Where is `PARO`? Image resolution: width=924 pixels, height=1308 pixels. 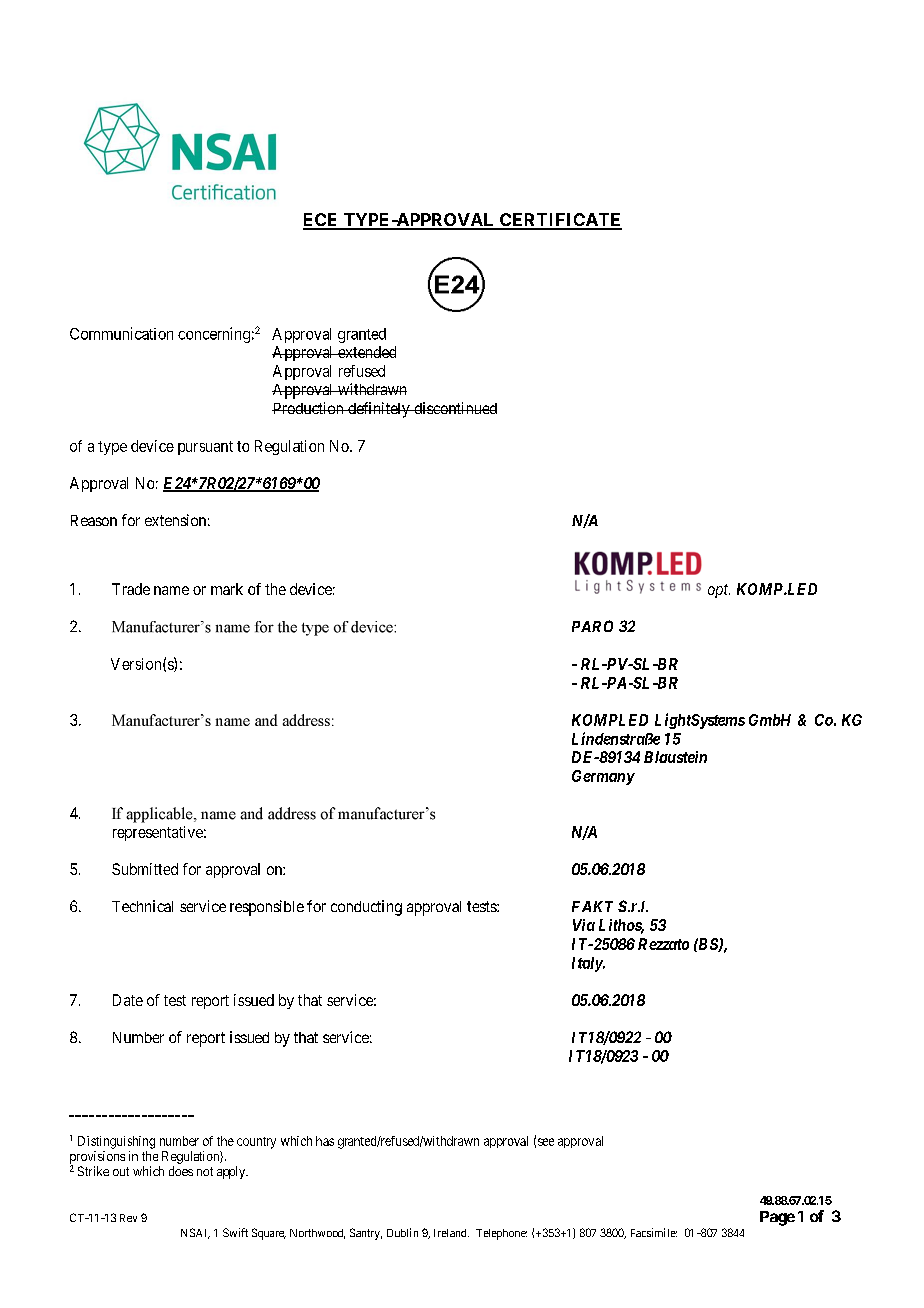 PARO is located at coordinates (592, 626).
